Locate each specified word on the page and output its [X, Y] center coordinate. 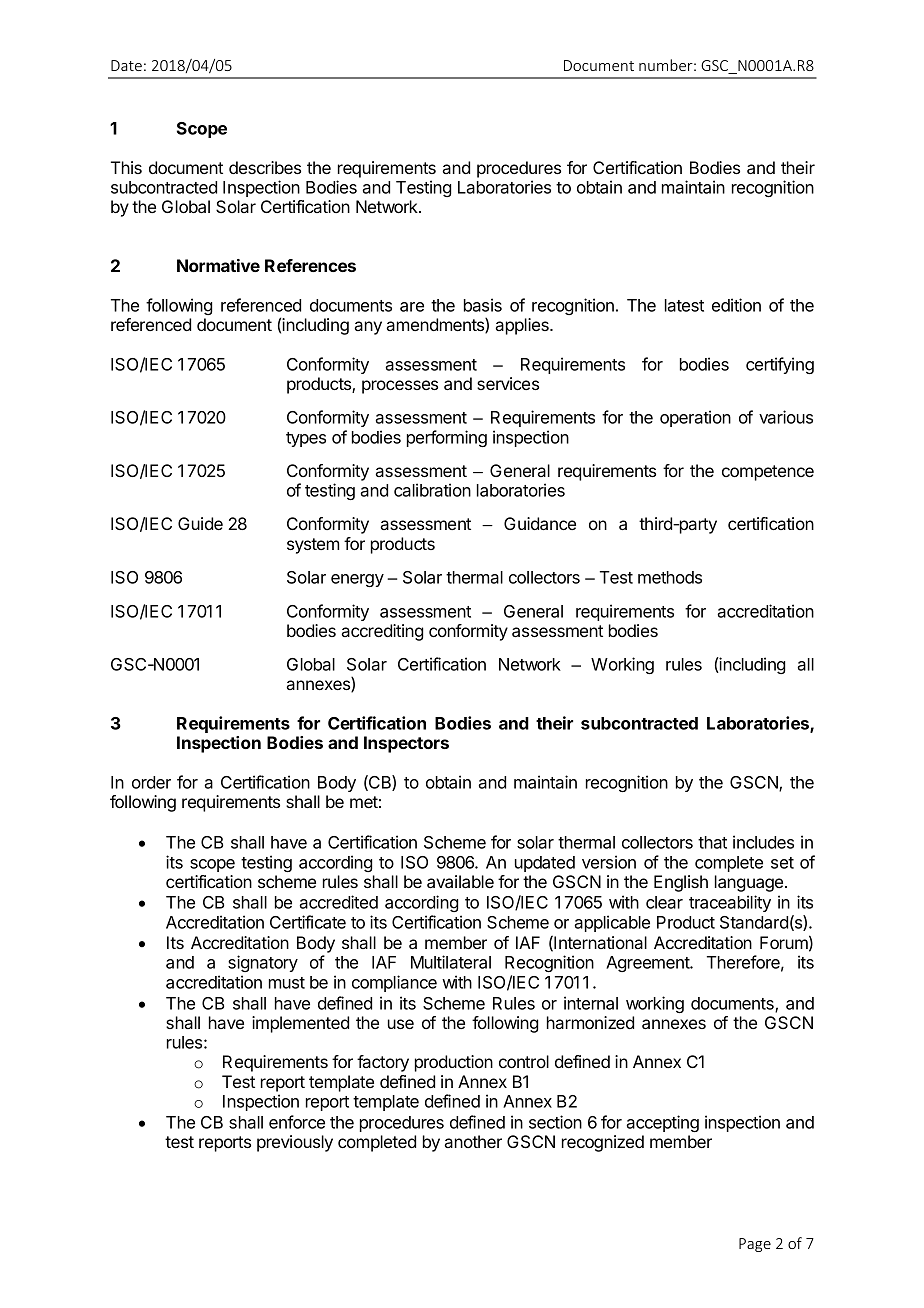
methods [670, 577]
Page [755, 1245]
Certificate [308, 922]
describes [265, 167]
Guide [200, 523]
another [473, 1141]
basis [483, 305]
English [681, 883]
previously [295, 1143]
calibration [432, 490]
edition [736, 305]
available [460, 881]
